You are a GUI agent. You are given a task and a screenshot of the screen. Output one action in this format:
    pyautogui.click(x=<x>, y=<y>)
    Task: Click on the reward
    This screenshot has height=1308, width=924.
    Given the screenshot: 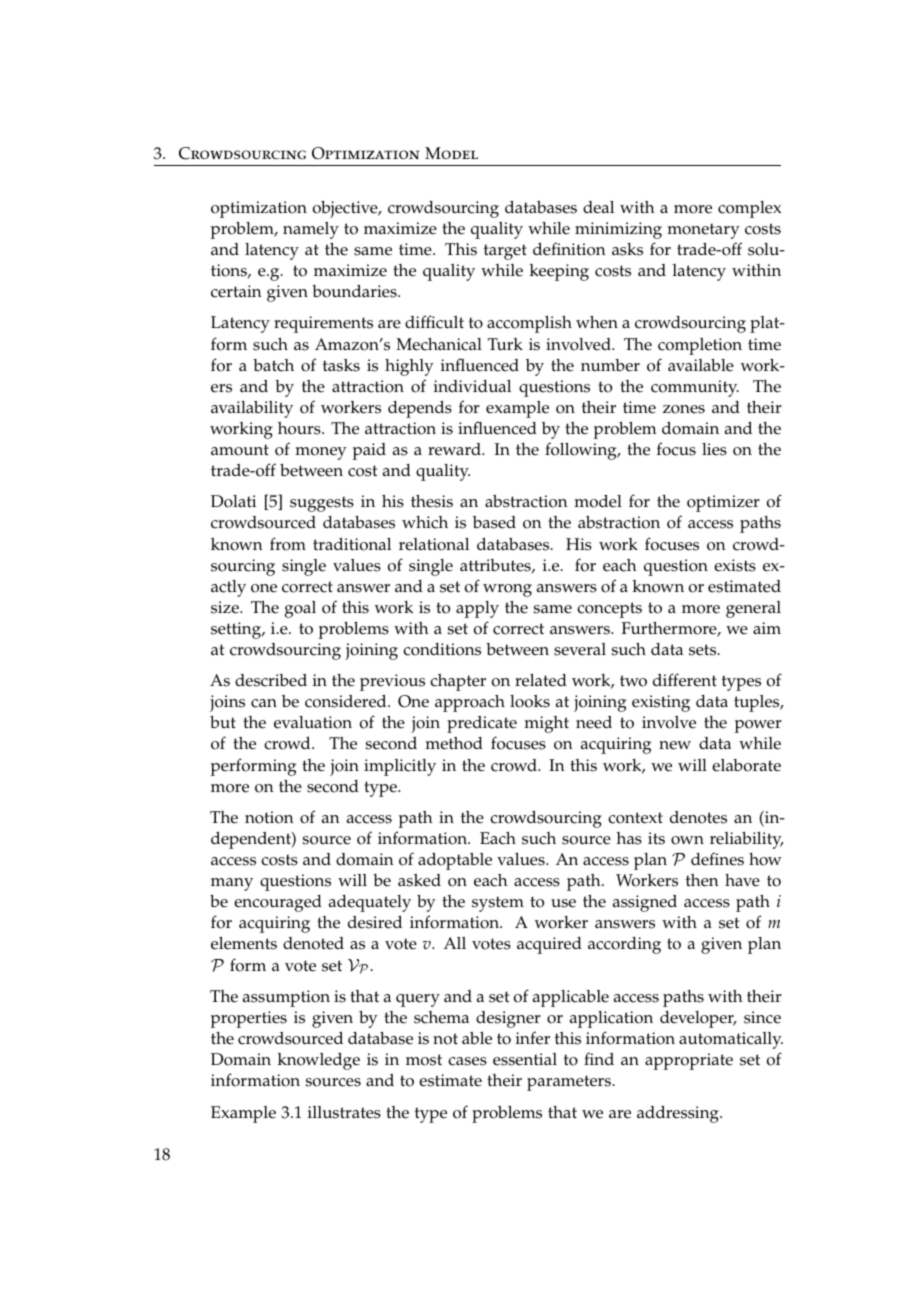 What is the action you would take?
    pyautogui.click(x=455, y=449)
